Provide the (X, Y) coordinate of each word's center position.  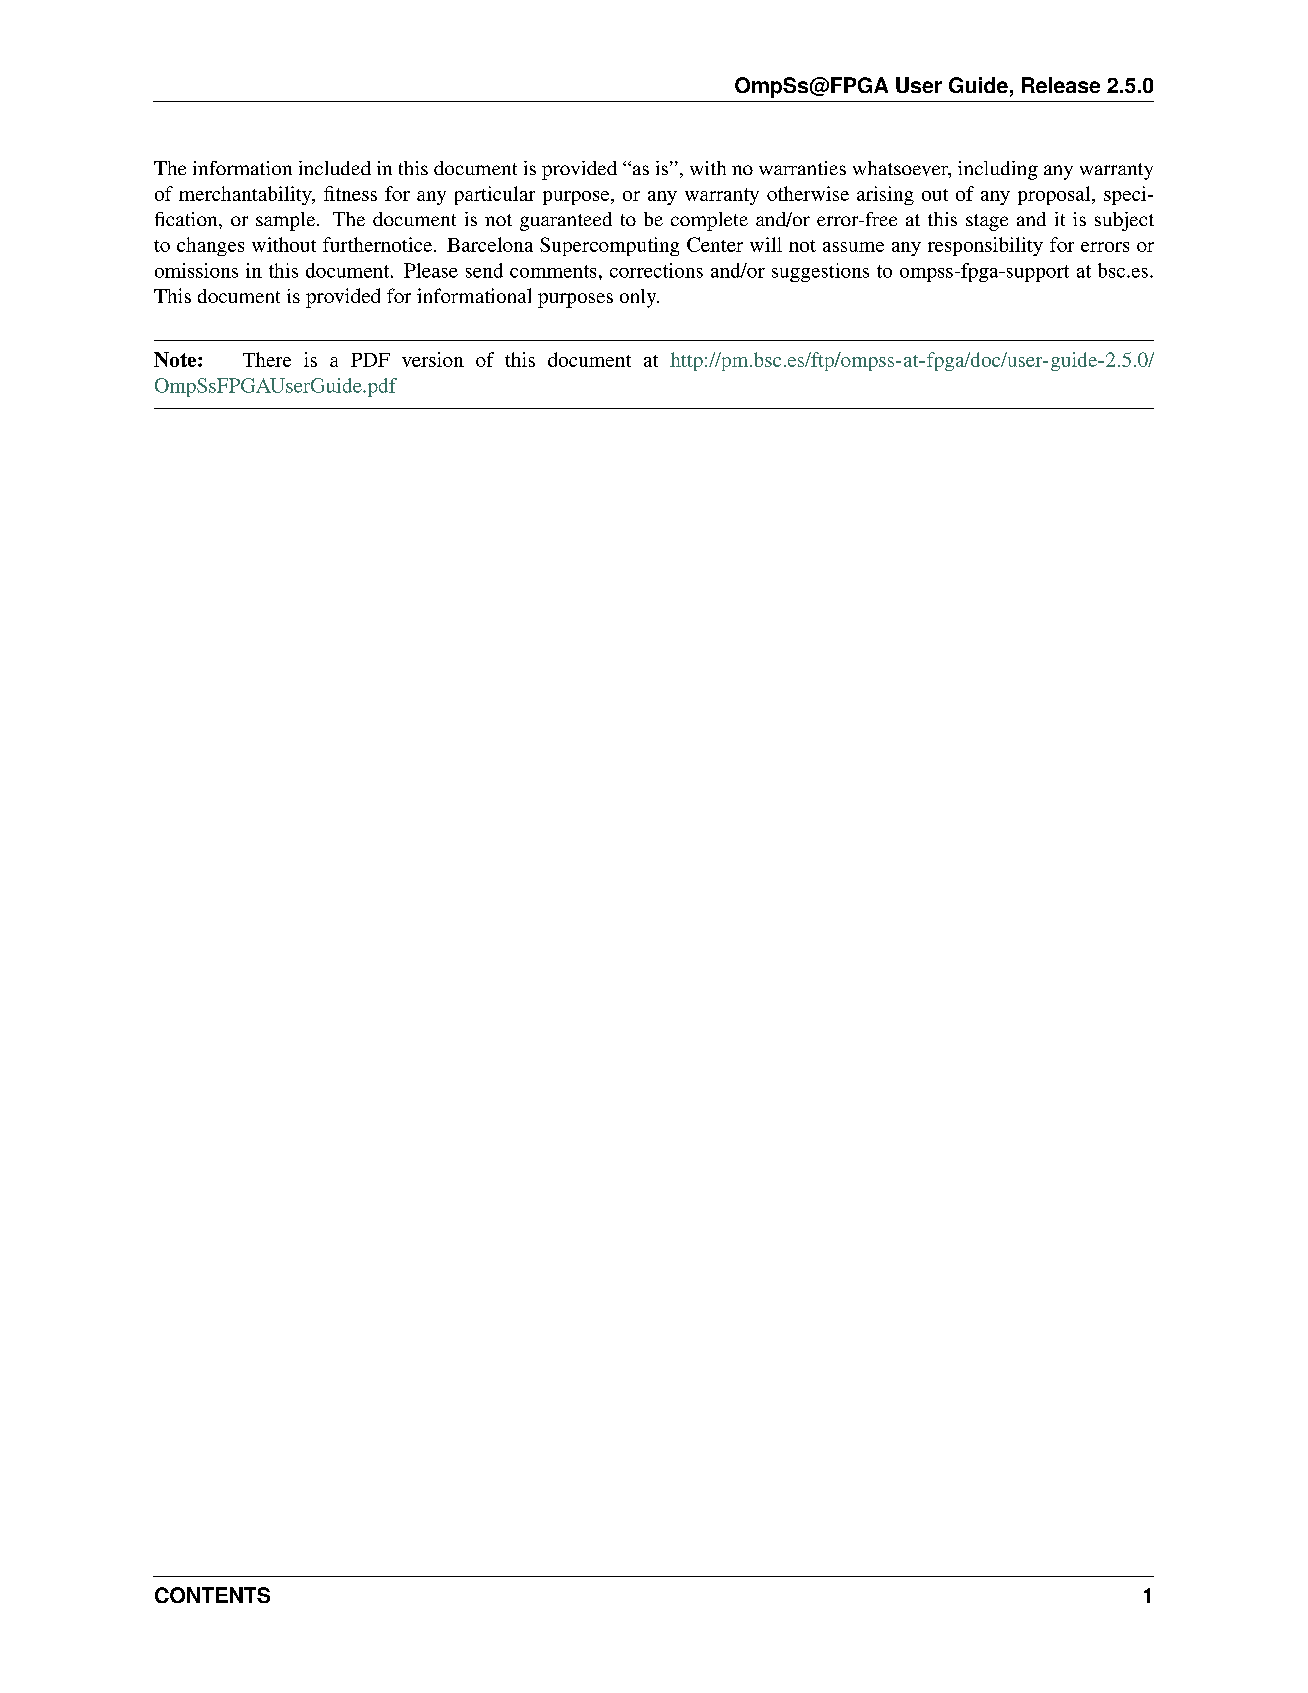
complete (709, 221)
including (998, 170)
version (433, 359)
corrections (656, 270)
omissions (196, 270)
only (639, 298)
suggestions (820, 272)
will (766, 244)
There (267, 359)
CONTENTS (212, 1595)
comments (553, 271)
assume (853, 247)
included (335, 168)
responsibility (985, 246)
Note (176, 359)
